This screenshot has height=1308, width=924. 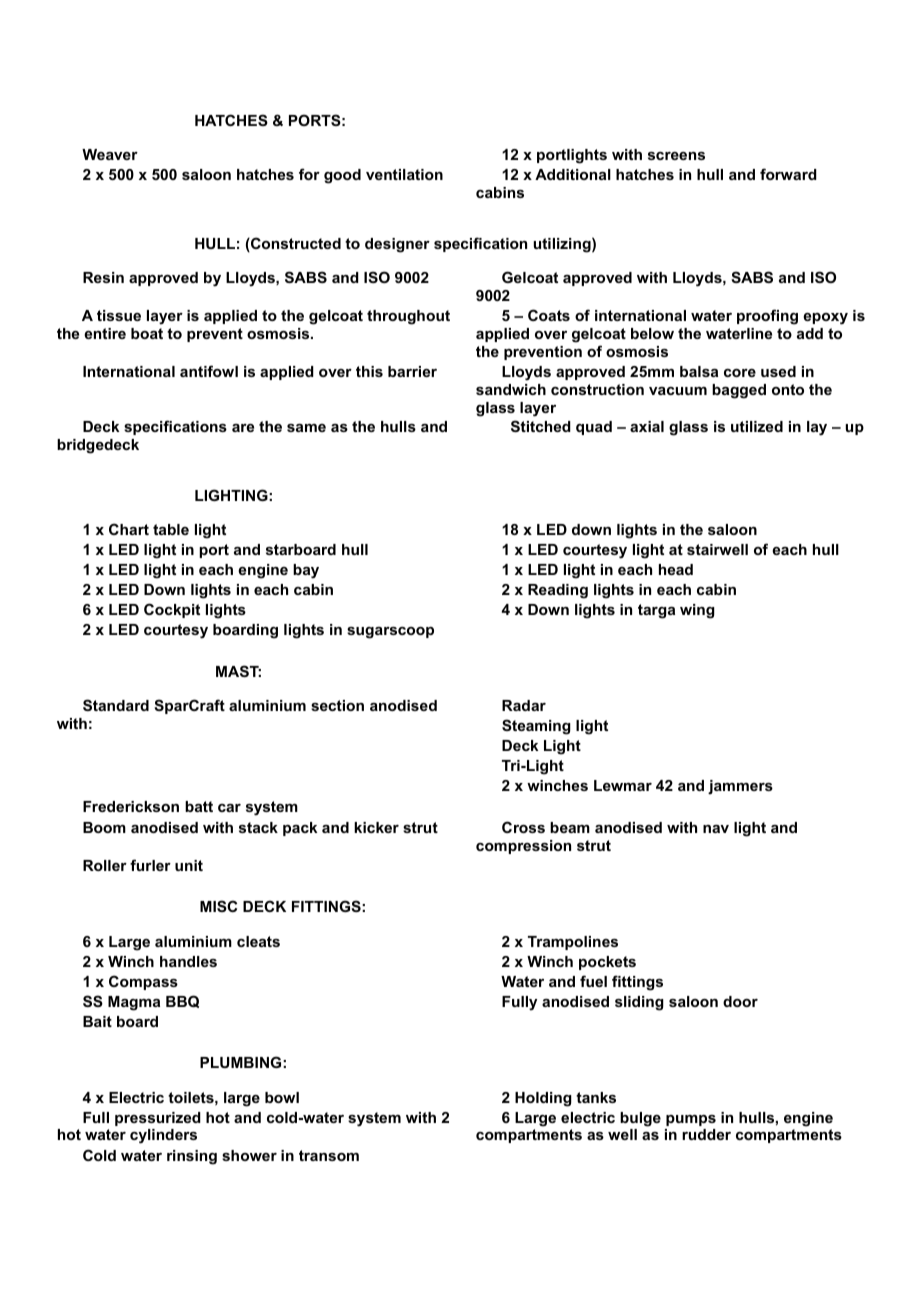 What do you see at coordinates (412, 371) in the screenshot?
I see `barrier` at bounding box center [412, 371].
